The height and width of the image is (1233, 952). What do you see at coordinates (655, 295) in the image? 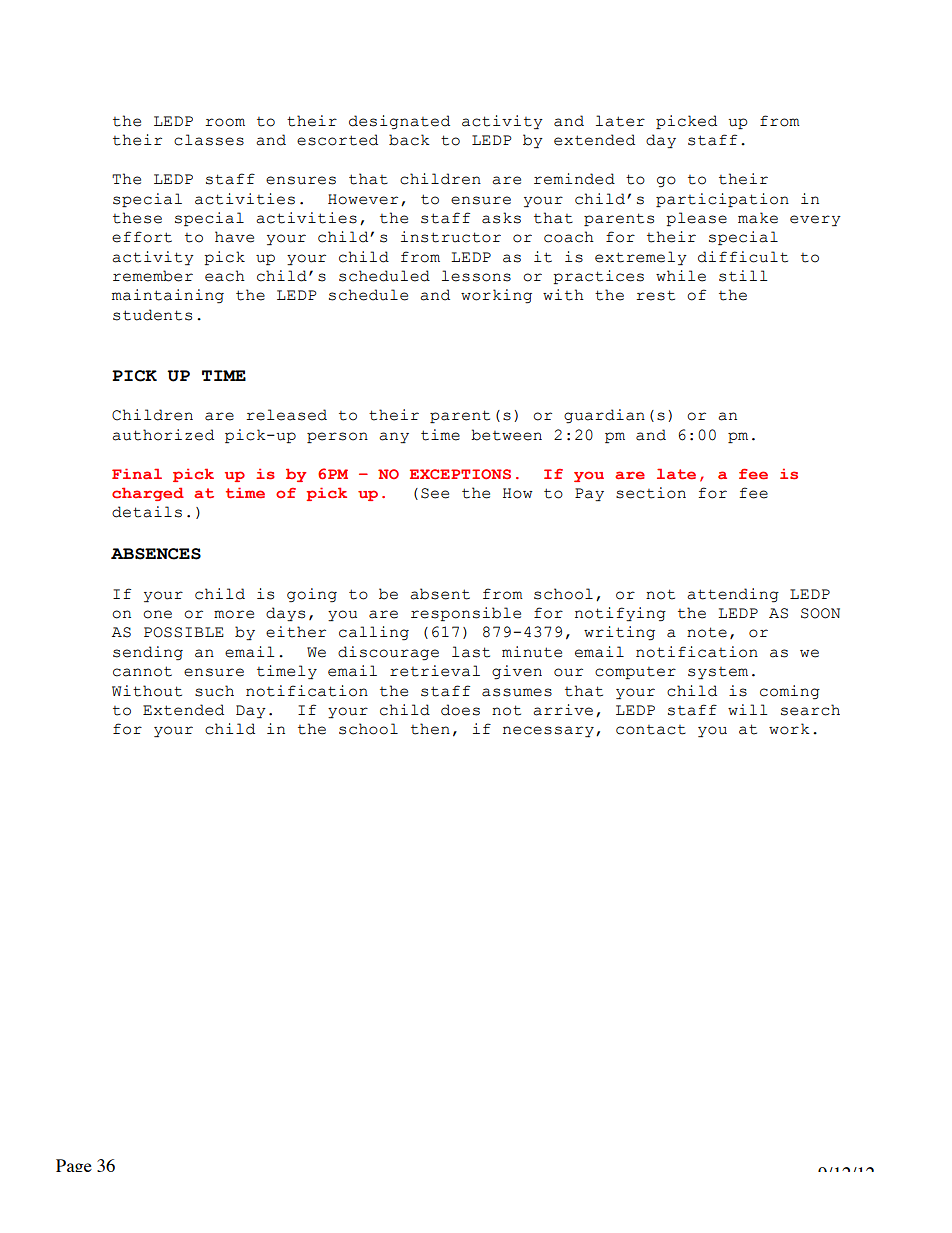
I see `rest` at bounding box center [655, 295].
